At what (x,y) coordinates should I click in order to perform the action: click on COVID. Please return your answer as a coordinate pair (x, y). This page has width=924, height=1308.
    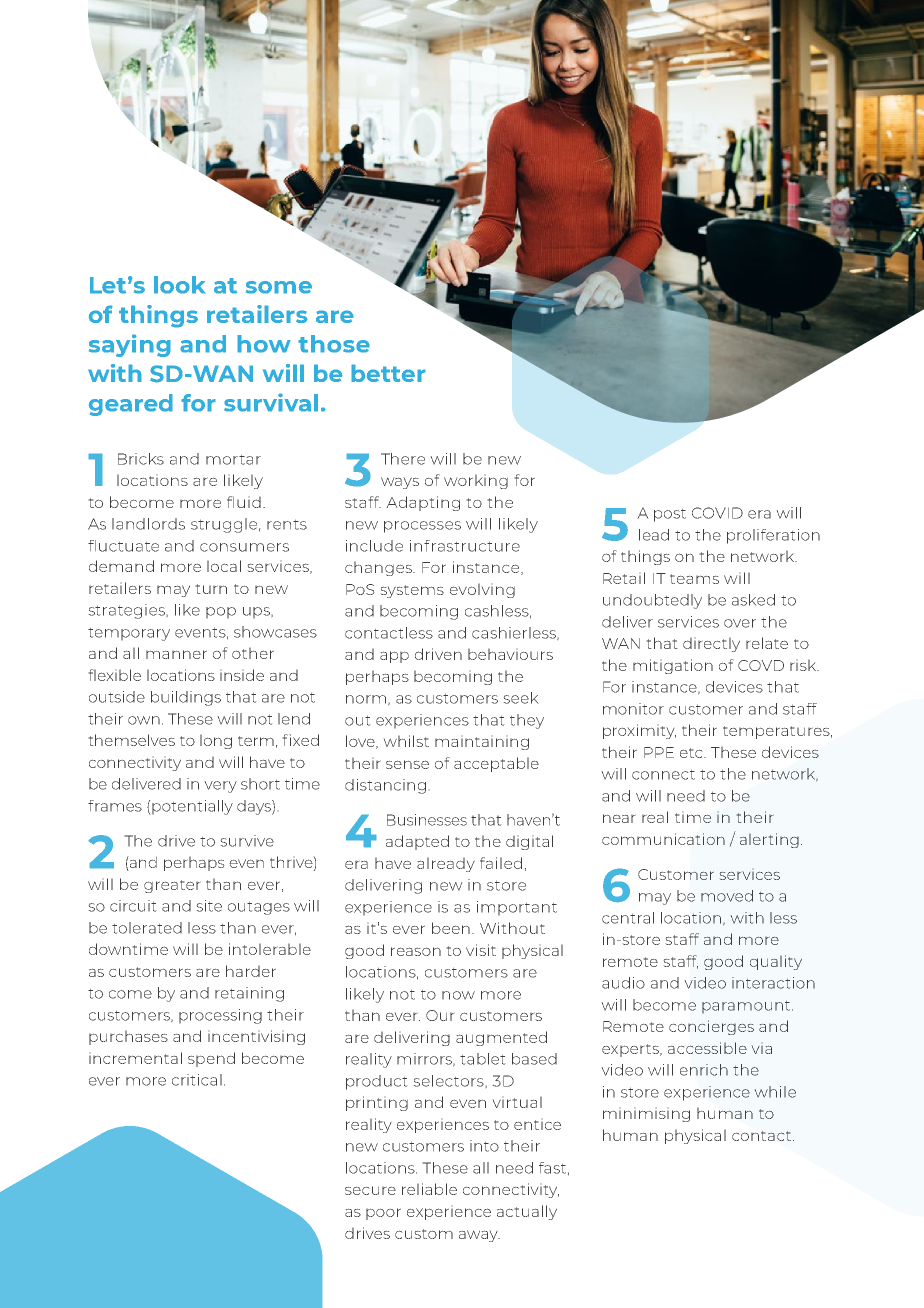
    Looking at the image, I should click on (717, 513).
